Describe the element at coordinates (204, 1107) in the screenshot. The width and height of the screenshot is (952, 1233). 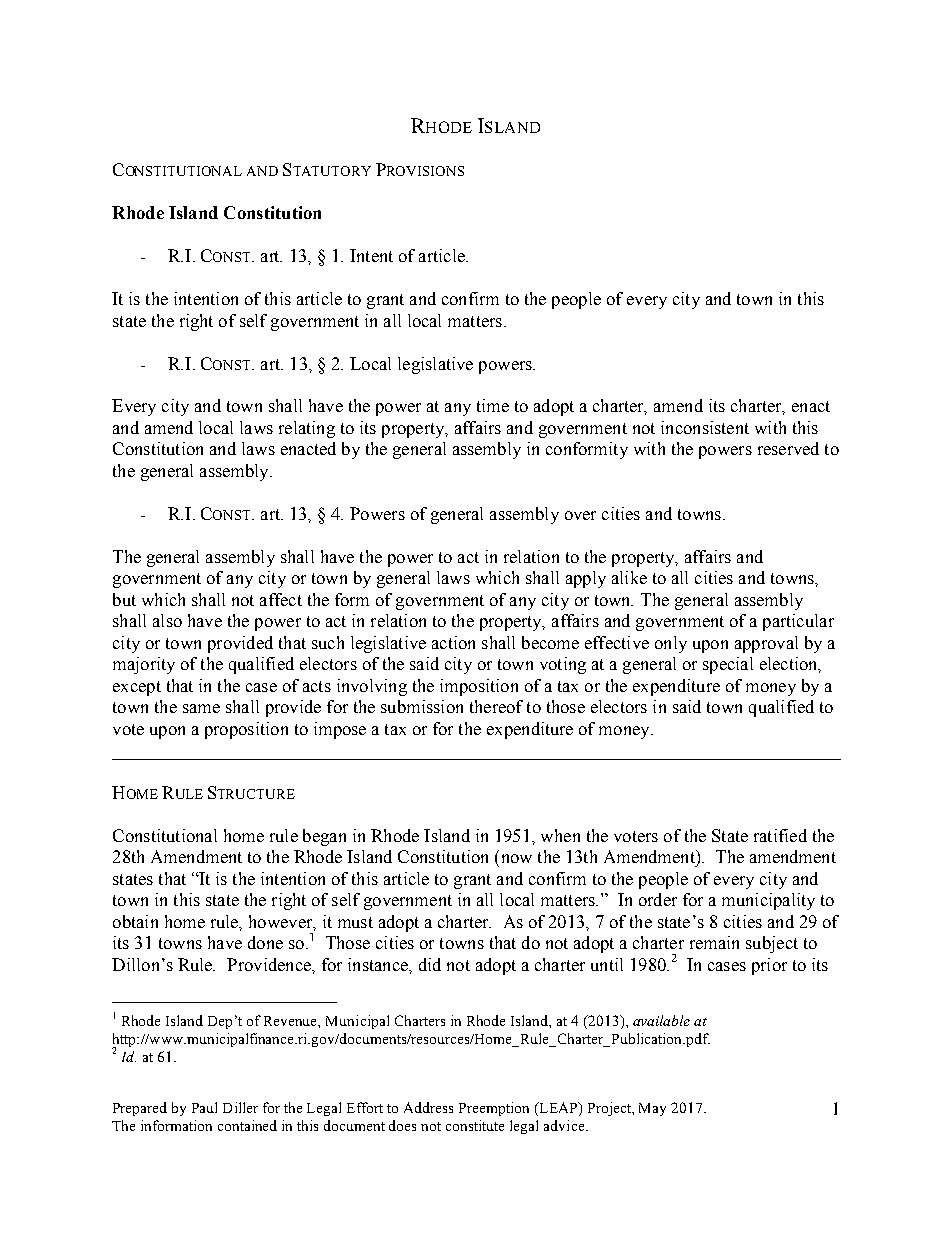
I see `Paul` at that location.
